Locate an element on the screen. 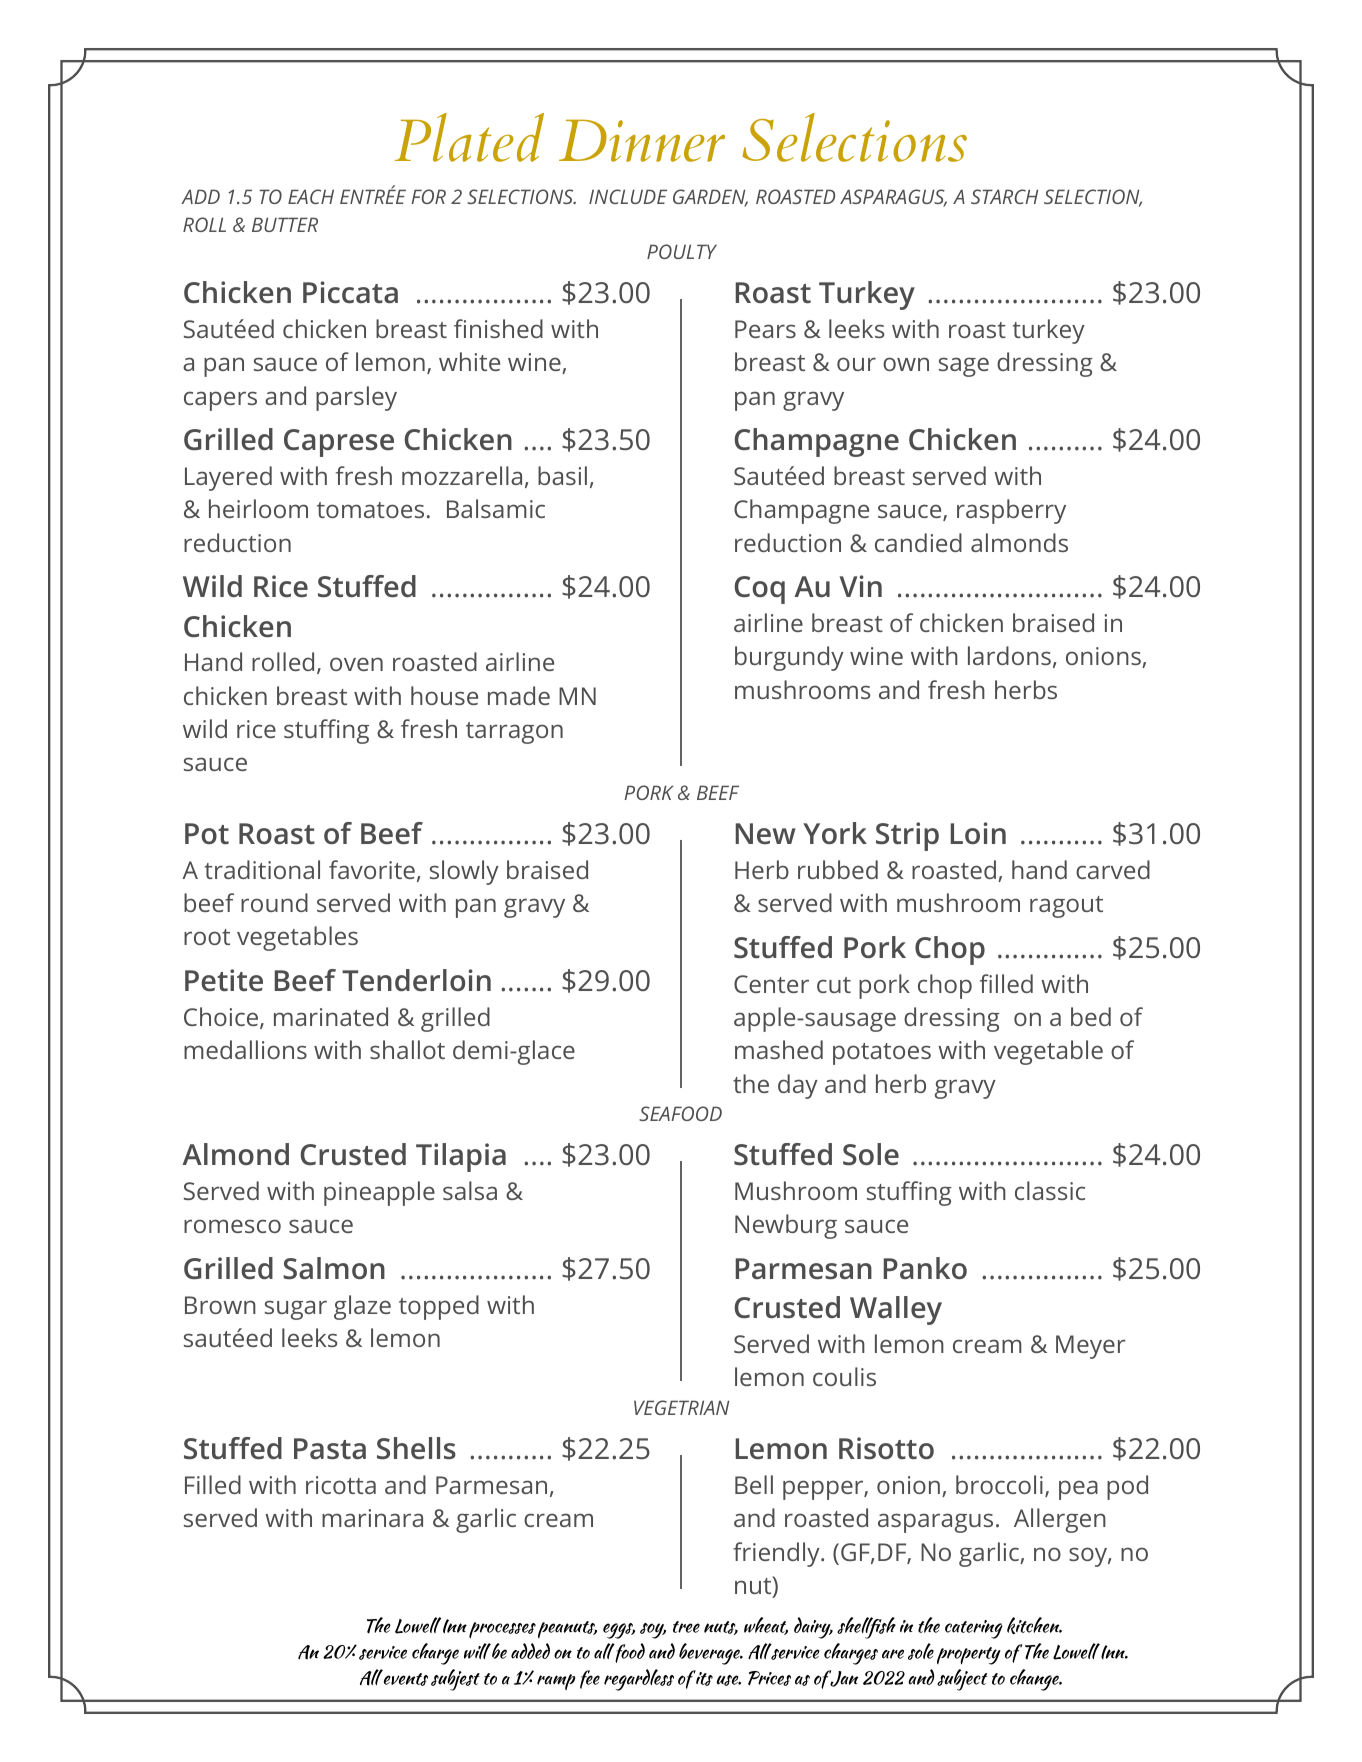 This screenshot has height=1762, width=1362. STARCH is located at coordinates (1004, 196).
